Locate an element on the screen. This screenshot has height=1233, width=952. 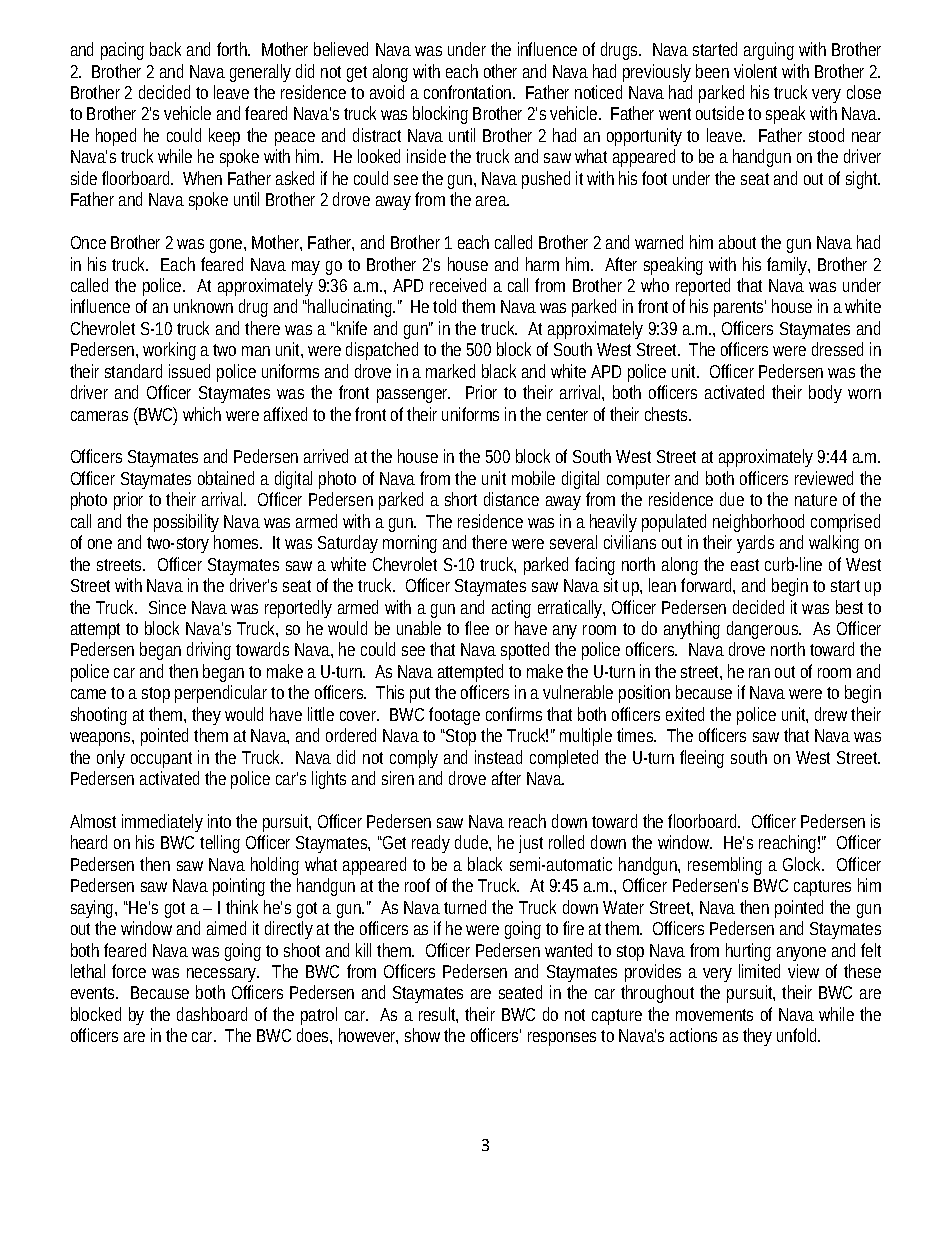
dashboard is located at coordinates (212, 1014).
